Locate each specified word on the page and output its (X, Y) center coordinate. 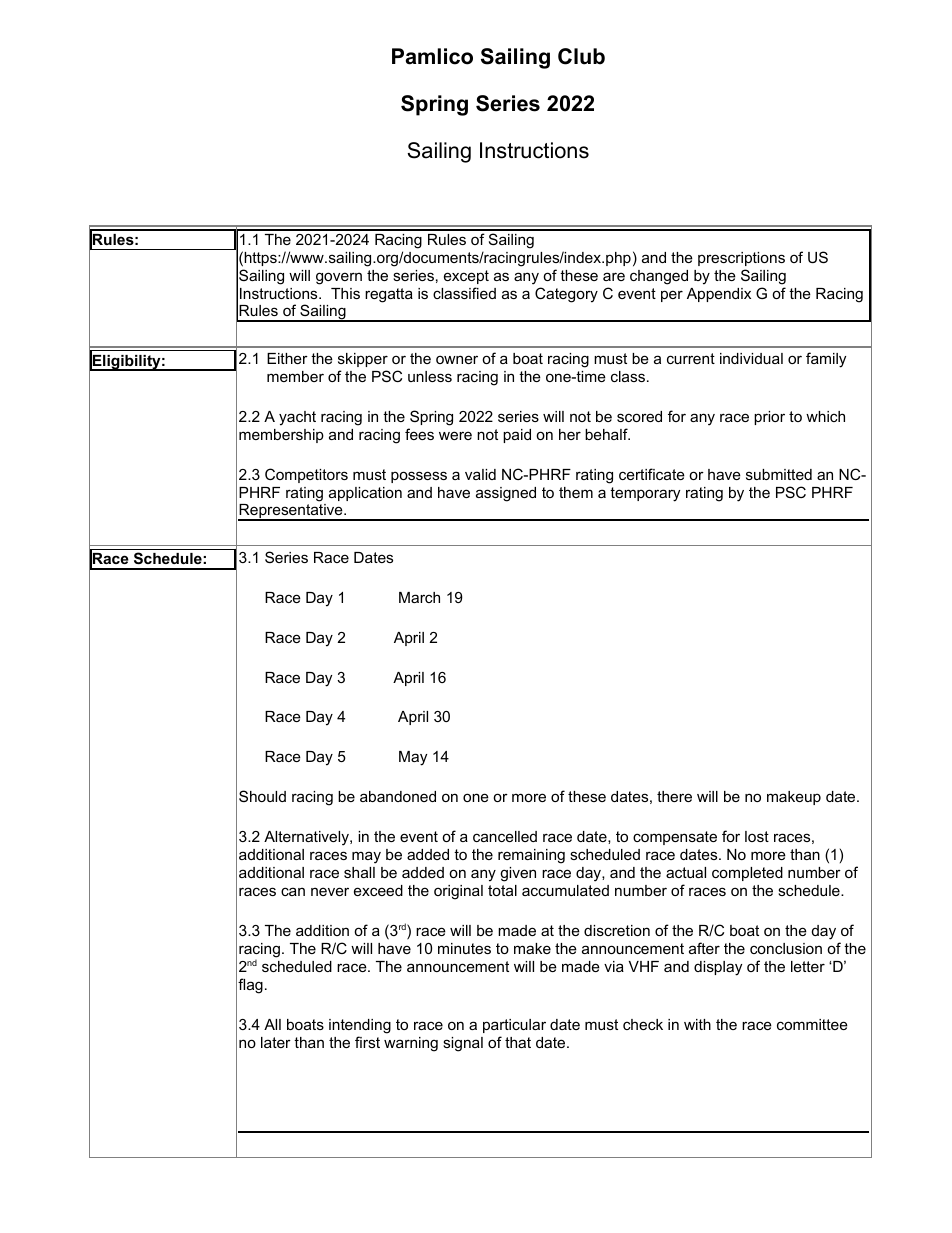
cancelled (505, 836)
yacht (297, 418)
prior (769, 418)
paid (517, 436)
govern (339, 278)
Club (581, 56)
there (674, 796)
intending (360, 1026)
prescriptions (741, 259)
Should (262, 796)
